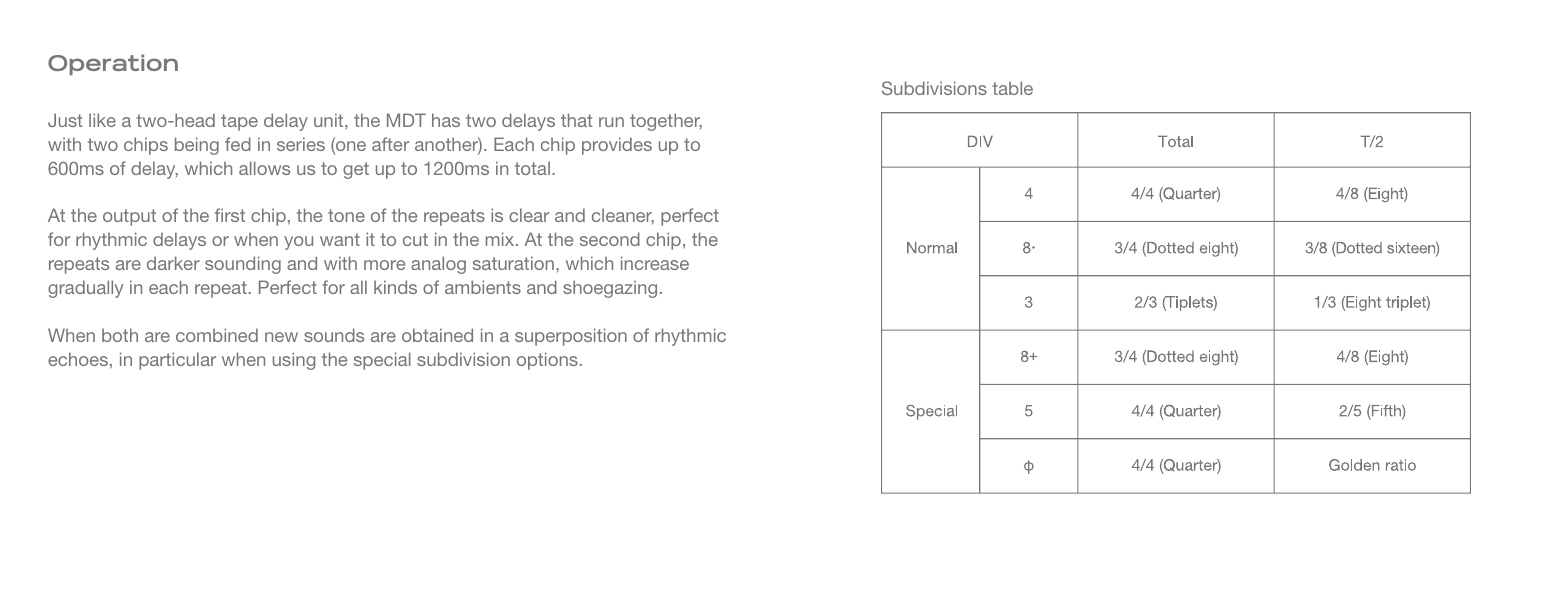 The width and height of the page is (1568, 605). I want to click on increase, so click(655, 263).
